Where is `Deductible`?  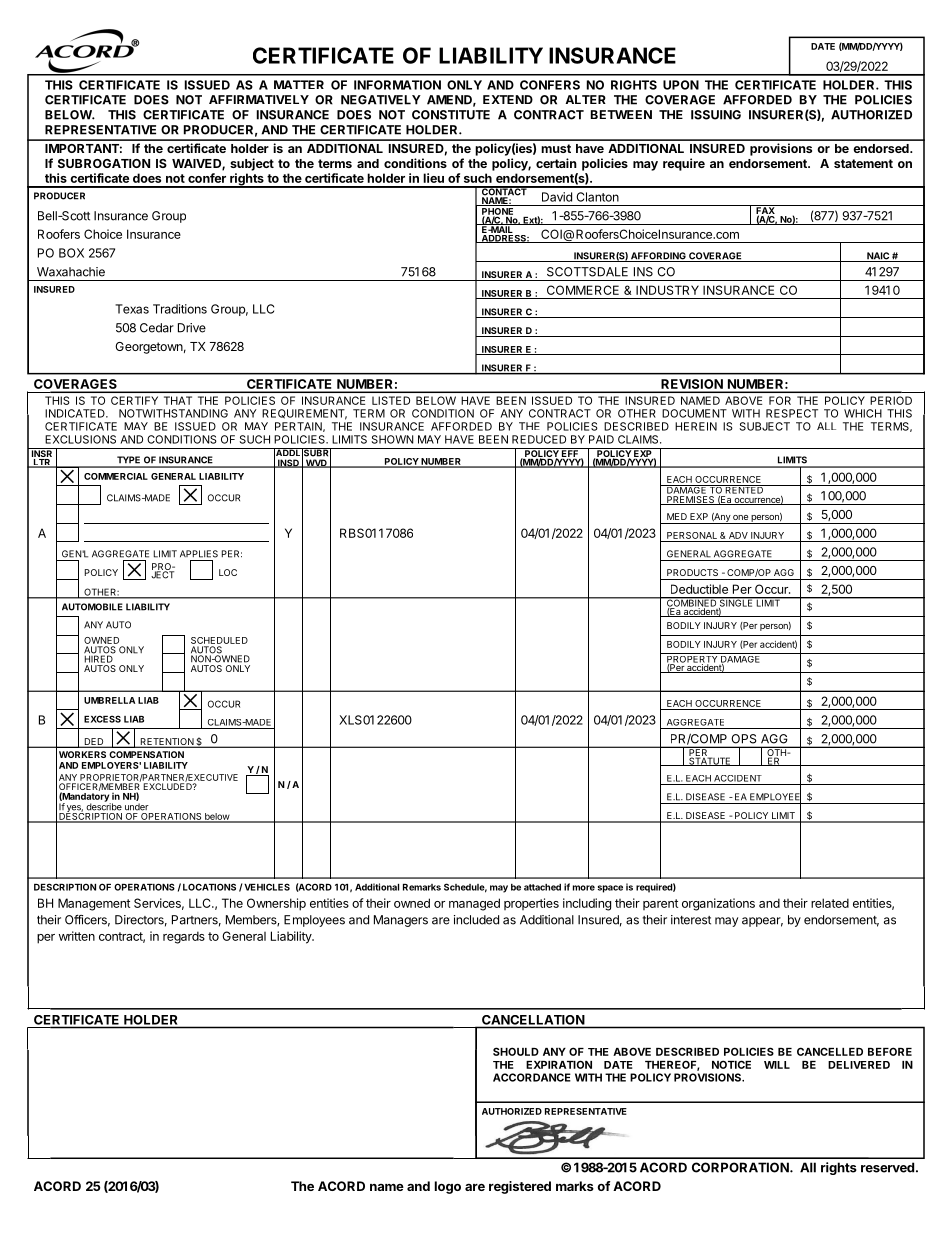 Deductible is located at coordinates (699, 589).
